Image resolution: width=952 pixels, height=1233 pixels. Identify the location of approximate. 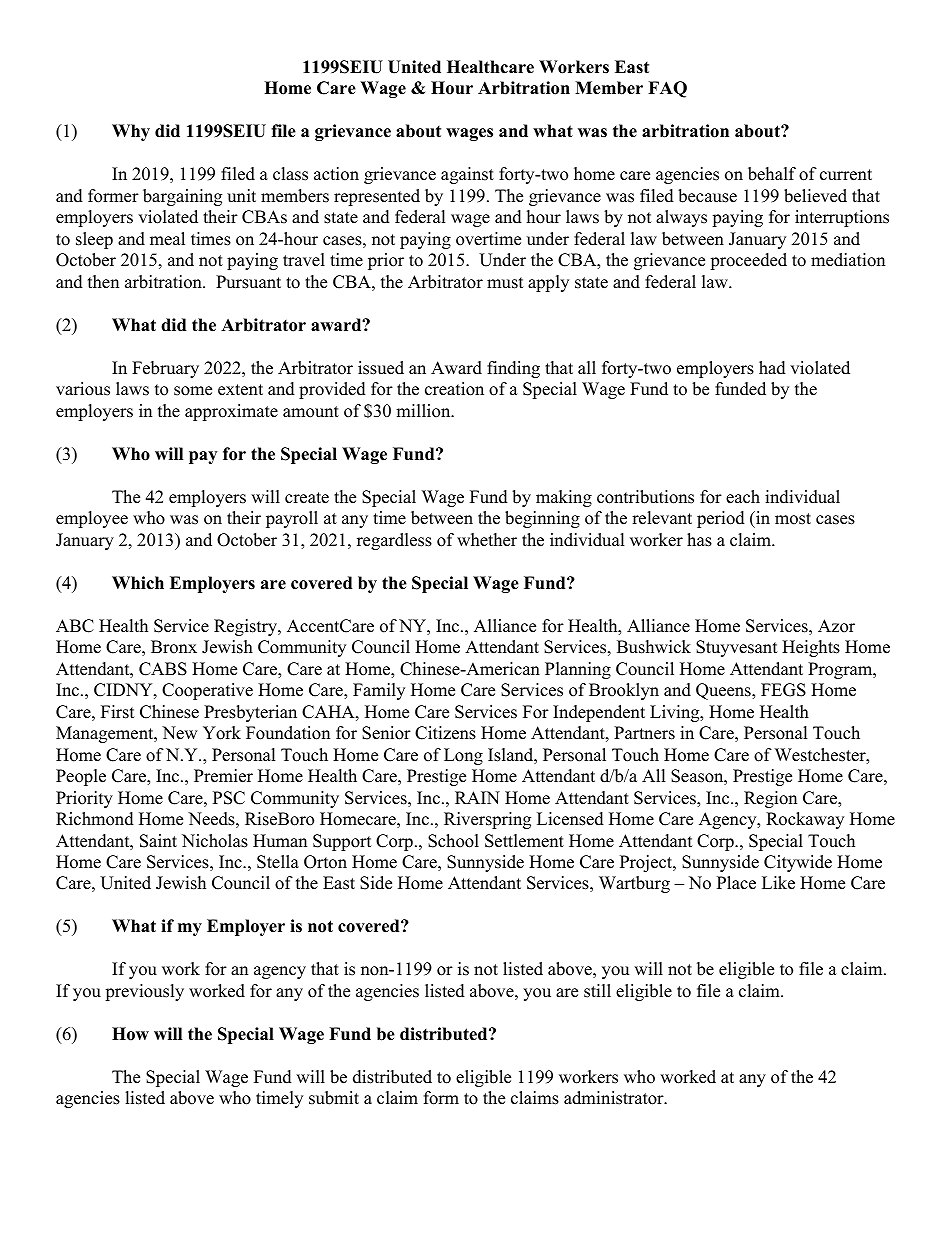
(231, 412).
